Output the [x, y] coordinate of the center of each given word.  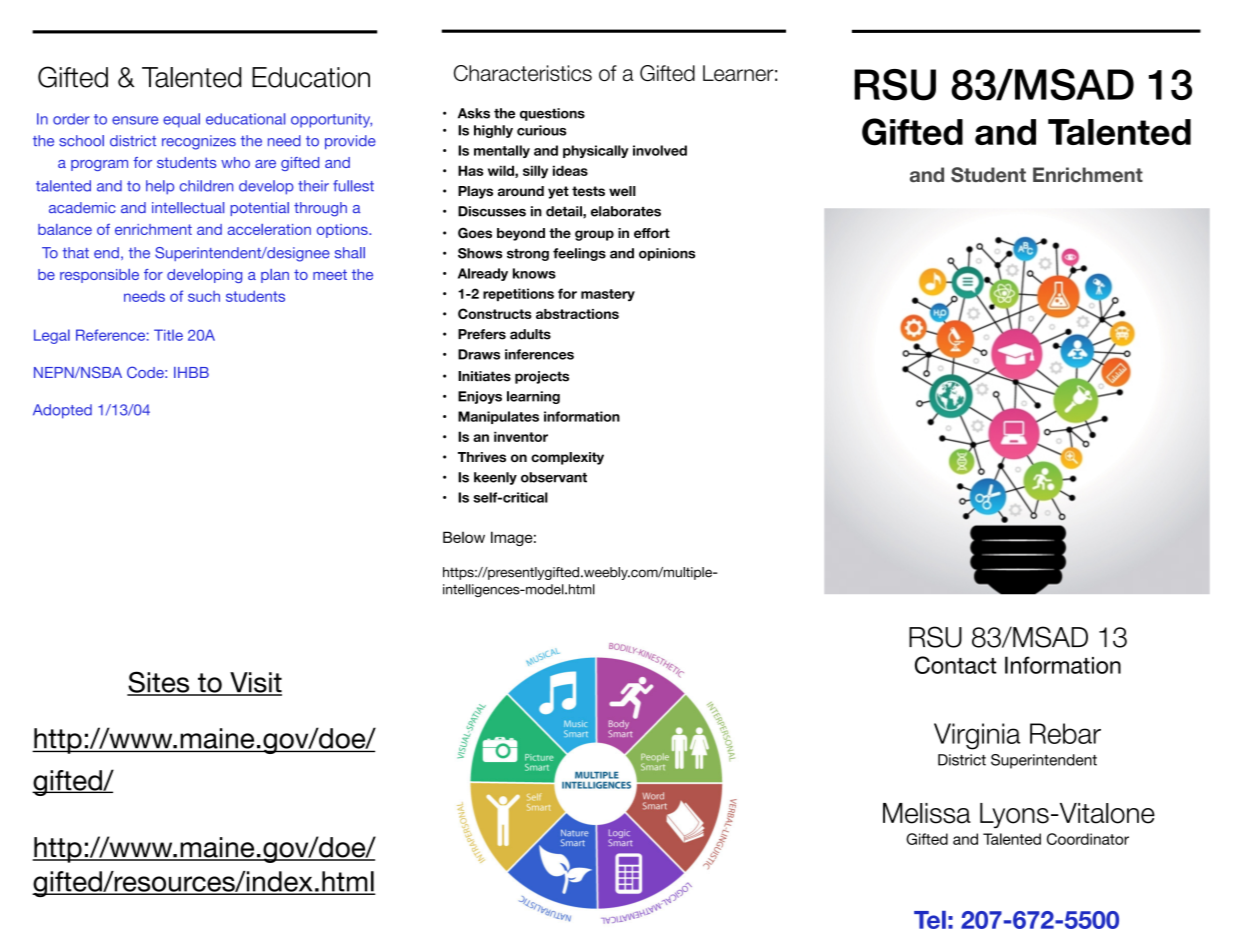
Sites [159, 683]
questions [552, 114]
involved [660, 150]
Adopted [62, 411]
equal [181, 120]
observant [554, 477]
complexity [567, 458]
